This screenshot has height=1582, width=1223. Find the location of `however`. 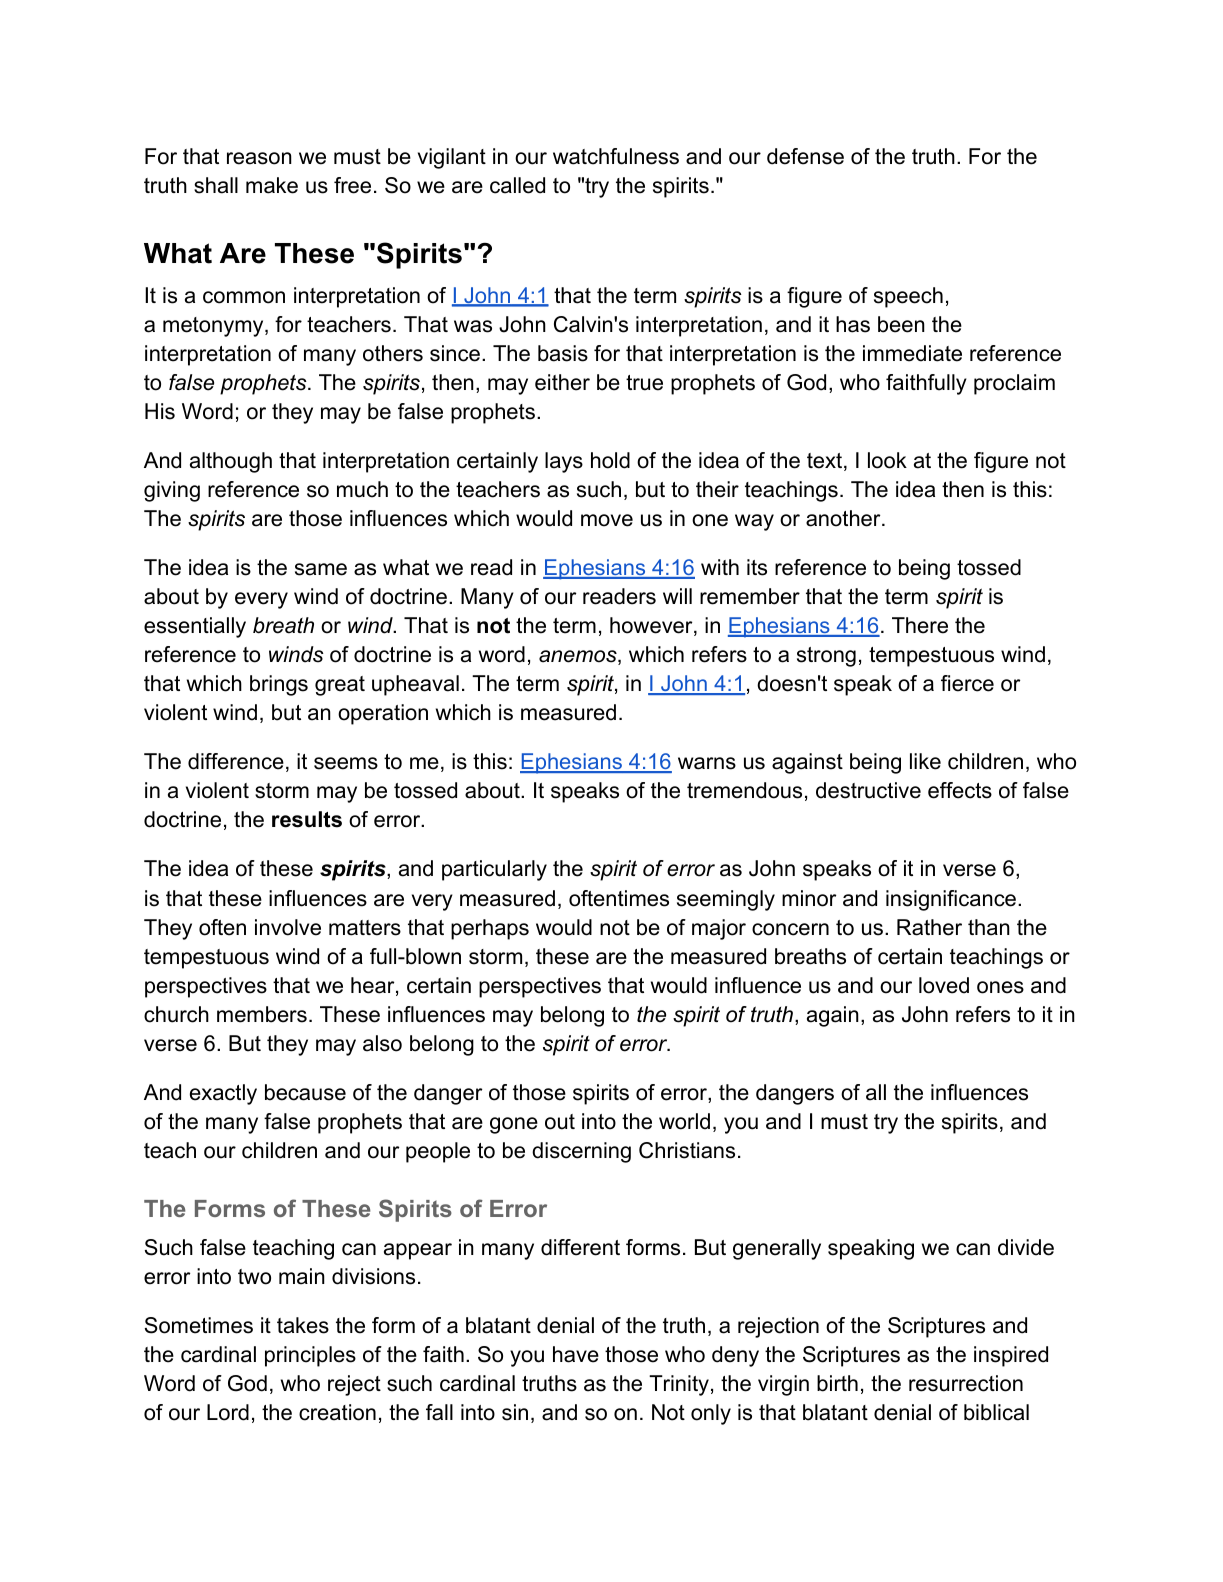

however is located at coordinates (652, 626).
